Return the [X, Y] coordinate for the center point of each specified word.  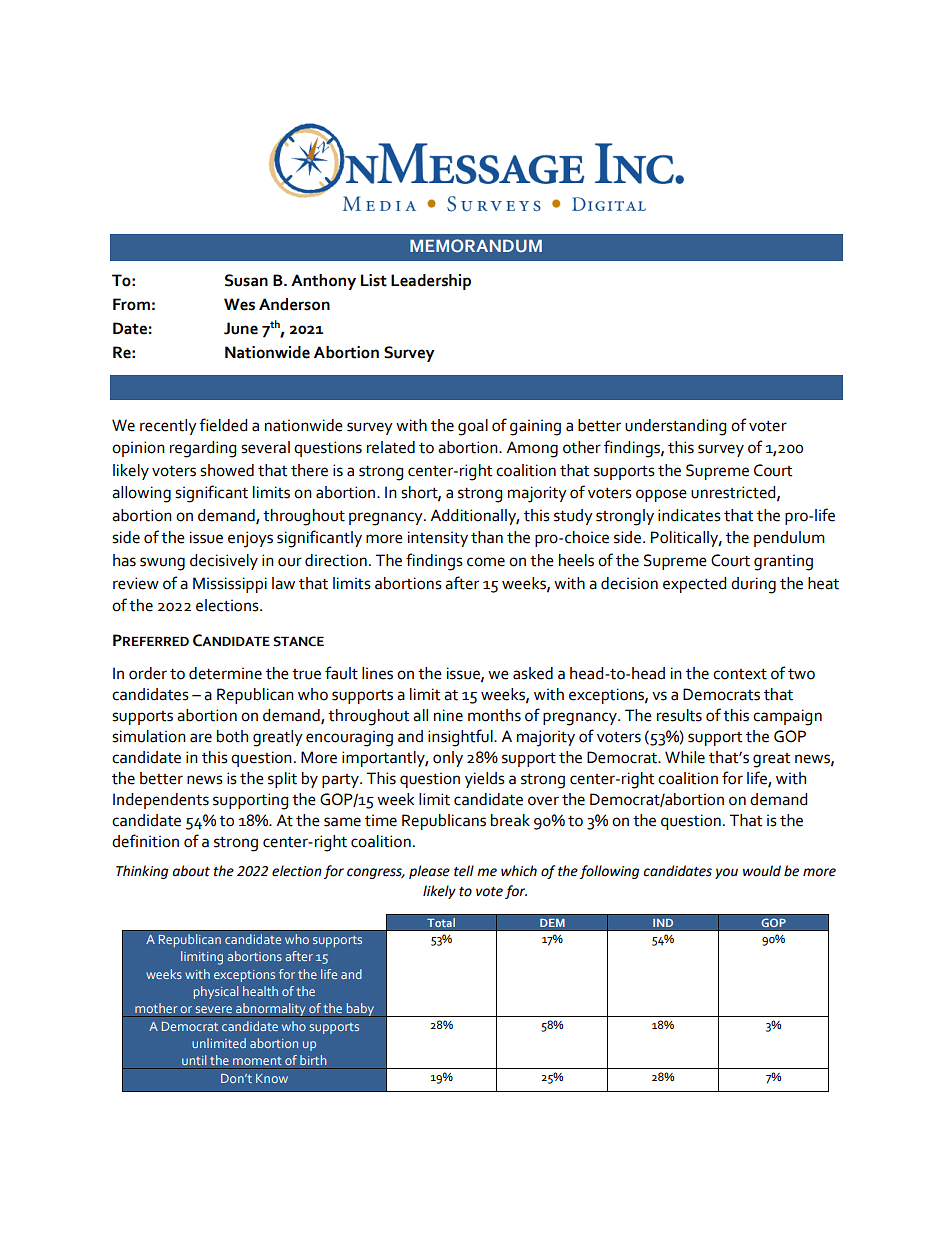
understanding [675, 427]
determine [225, 673]
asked [533, 673]
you [726, 873]
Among [532, 449]
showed [227, 470]
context [740, 674]
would [762, 871]
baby [360, 1010]
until [194, 1060]
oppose [661, 495]
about [191, 871]
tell [464, 871]
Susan [246, 280]
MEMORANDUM [476, 245]
